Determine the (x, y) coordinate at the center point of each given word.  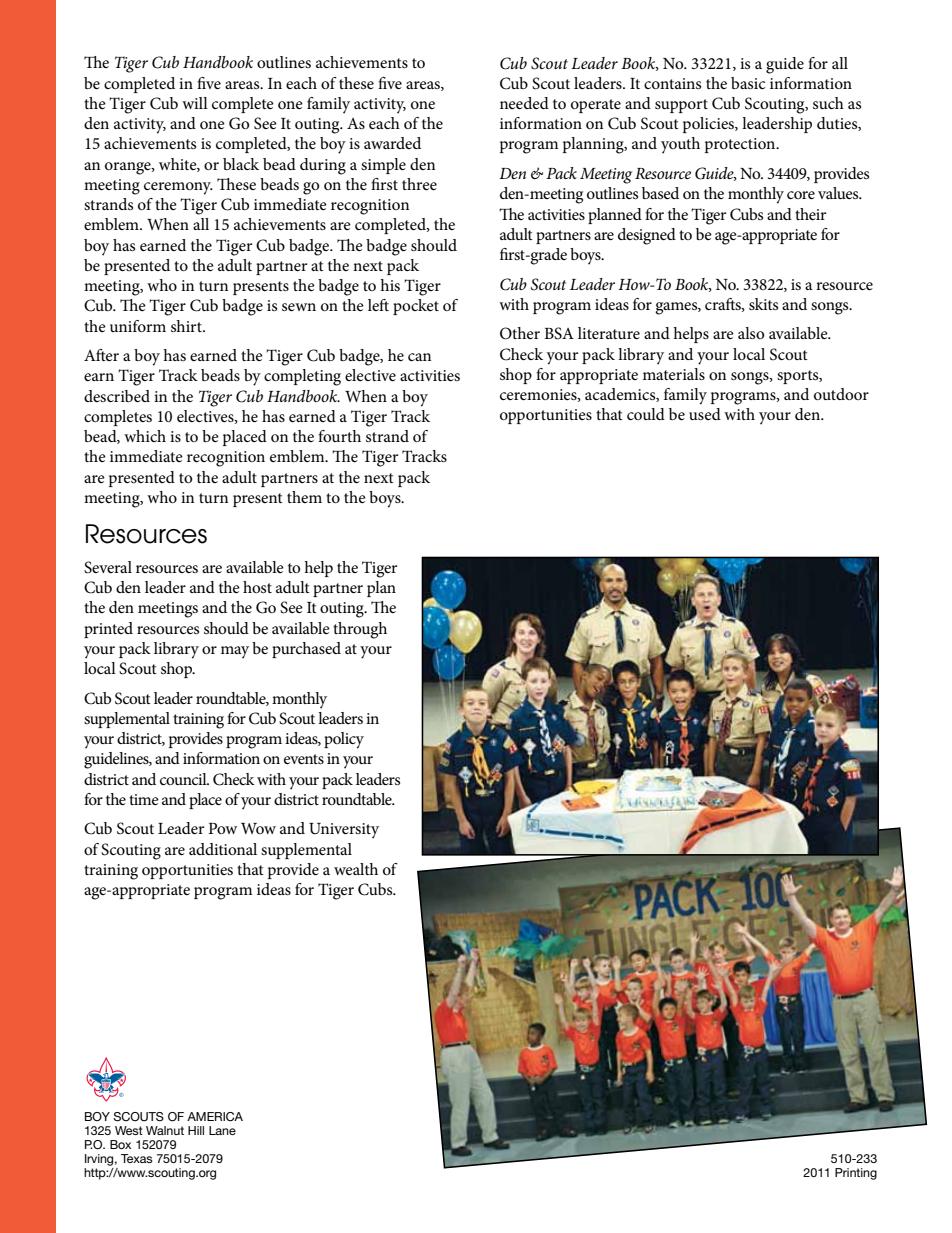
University (344, 831)
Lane (222, 1130)
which (145, 436)
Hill (196, 1130)
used (705, 414)
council (184, 779)
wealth (356, 869)
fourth (339, 436)
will (195, 103)
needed (524, 103)
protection (741, 145)
